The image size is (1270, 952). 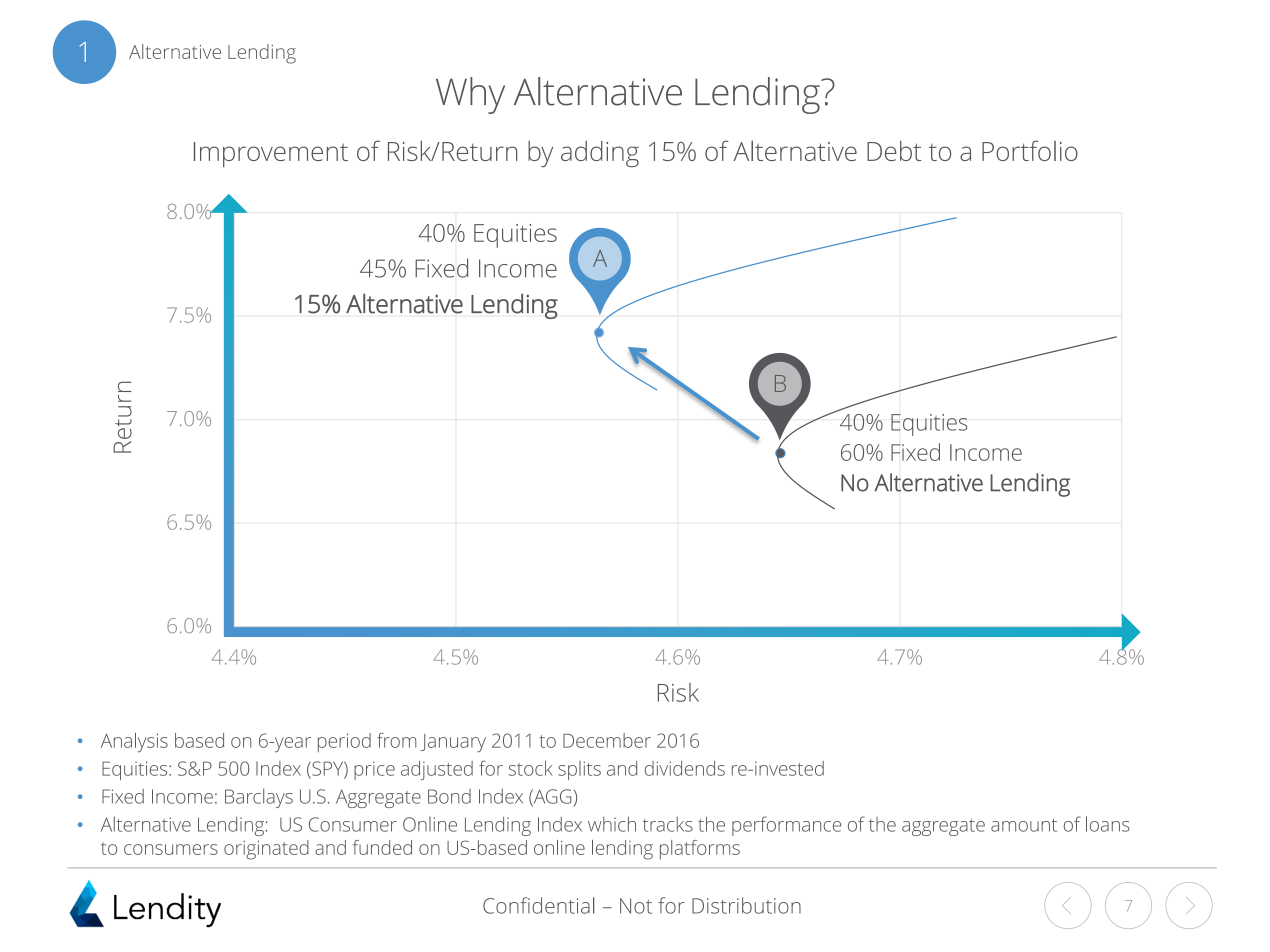 What do you see at coordinates (271, 154) in the screenshot?
I see `Improvement` at bounding box center [271, 154].
